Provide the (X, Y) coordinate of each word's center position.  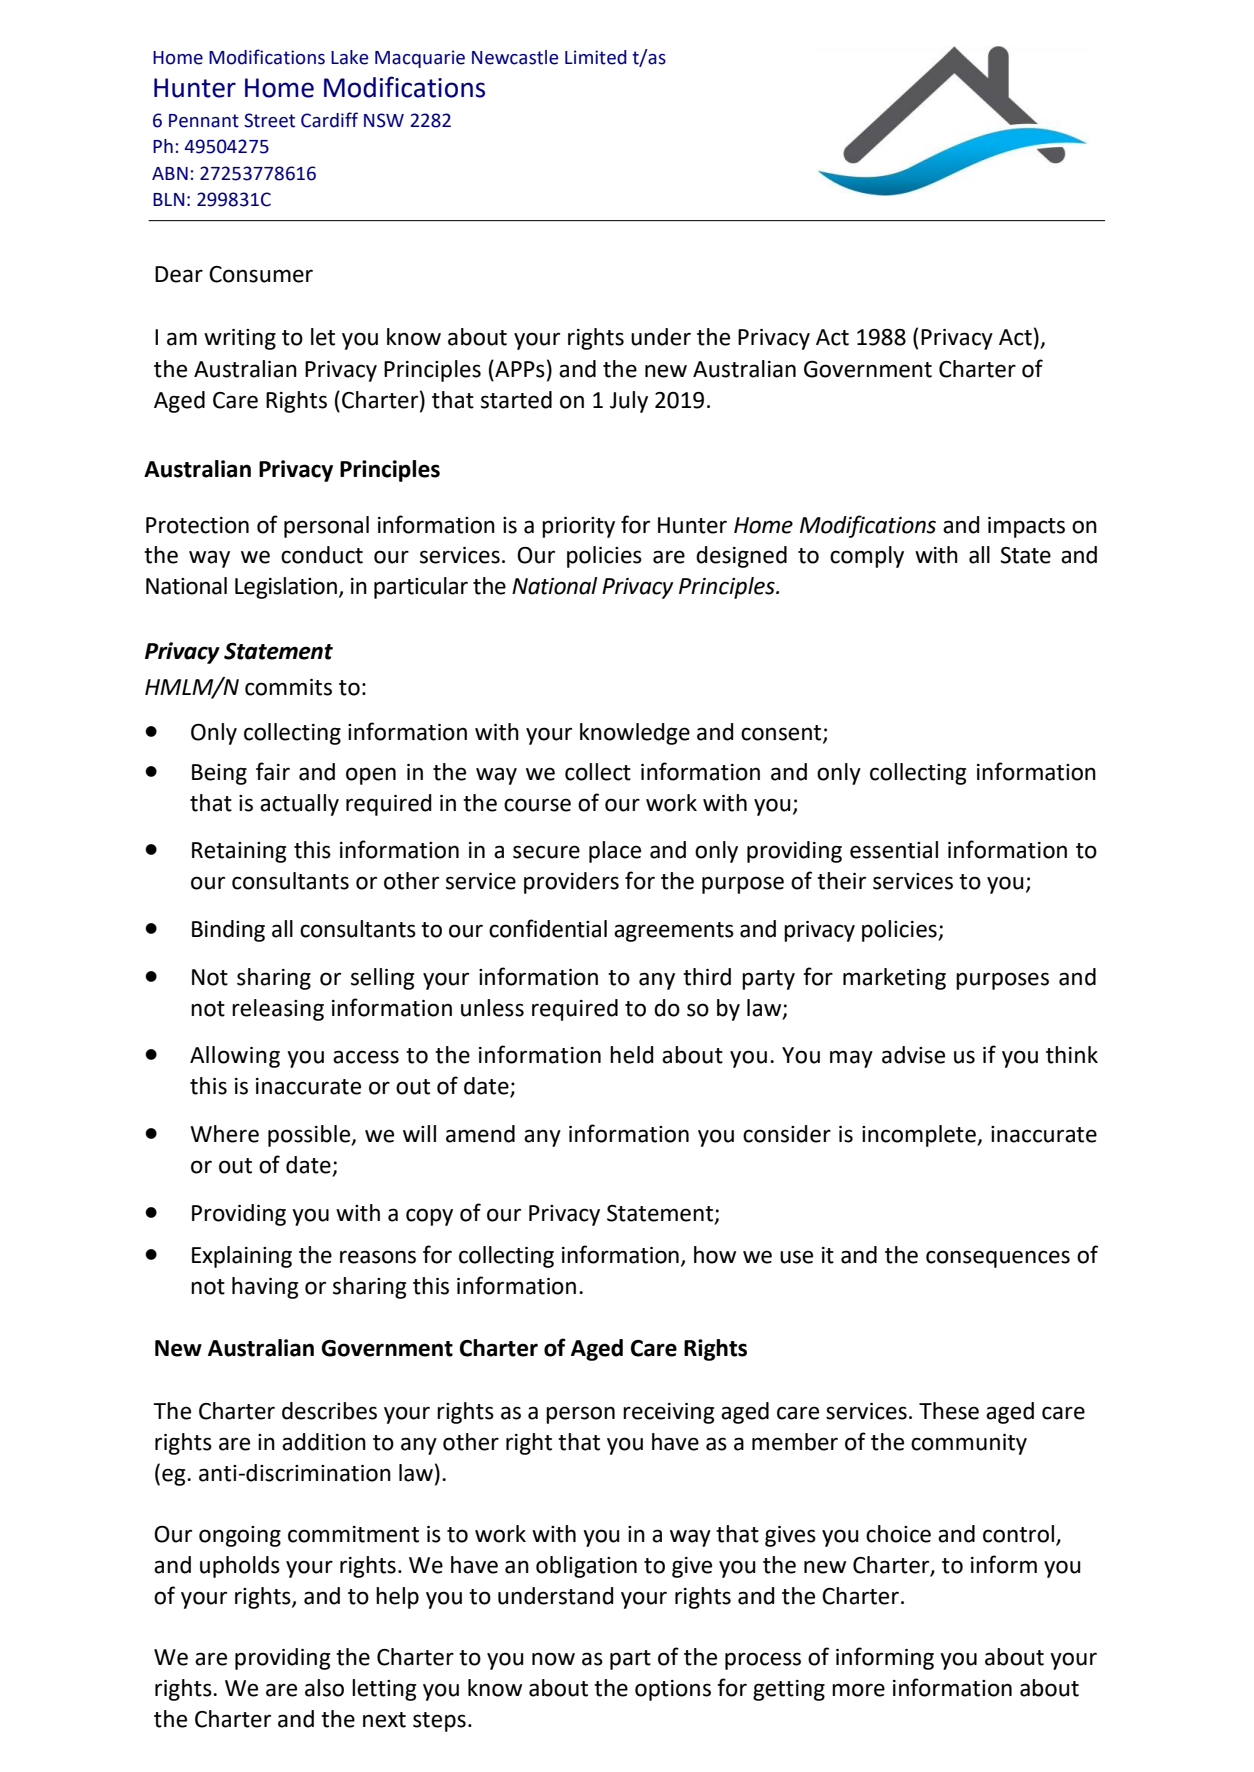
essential (894, 850)
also (324, 1688)
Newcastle (515, 57)
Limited (596, 57)
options (673, 1690)
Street (269, 120)
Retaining (239, 852)
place (615, 852)
